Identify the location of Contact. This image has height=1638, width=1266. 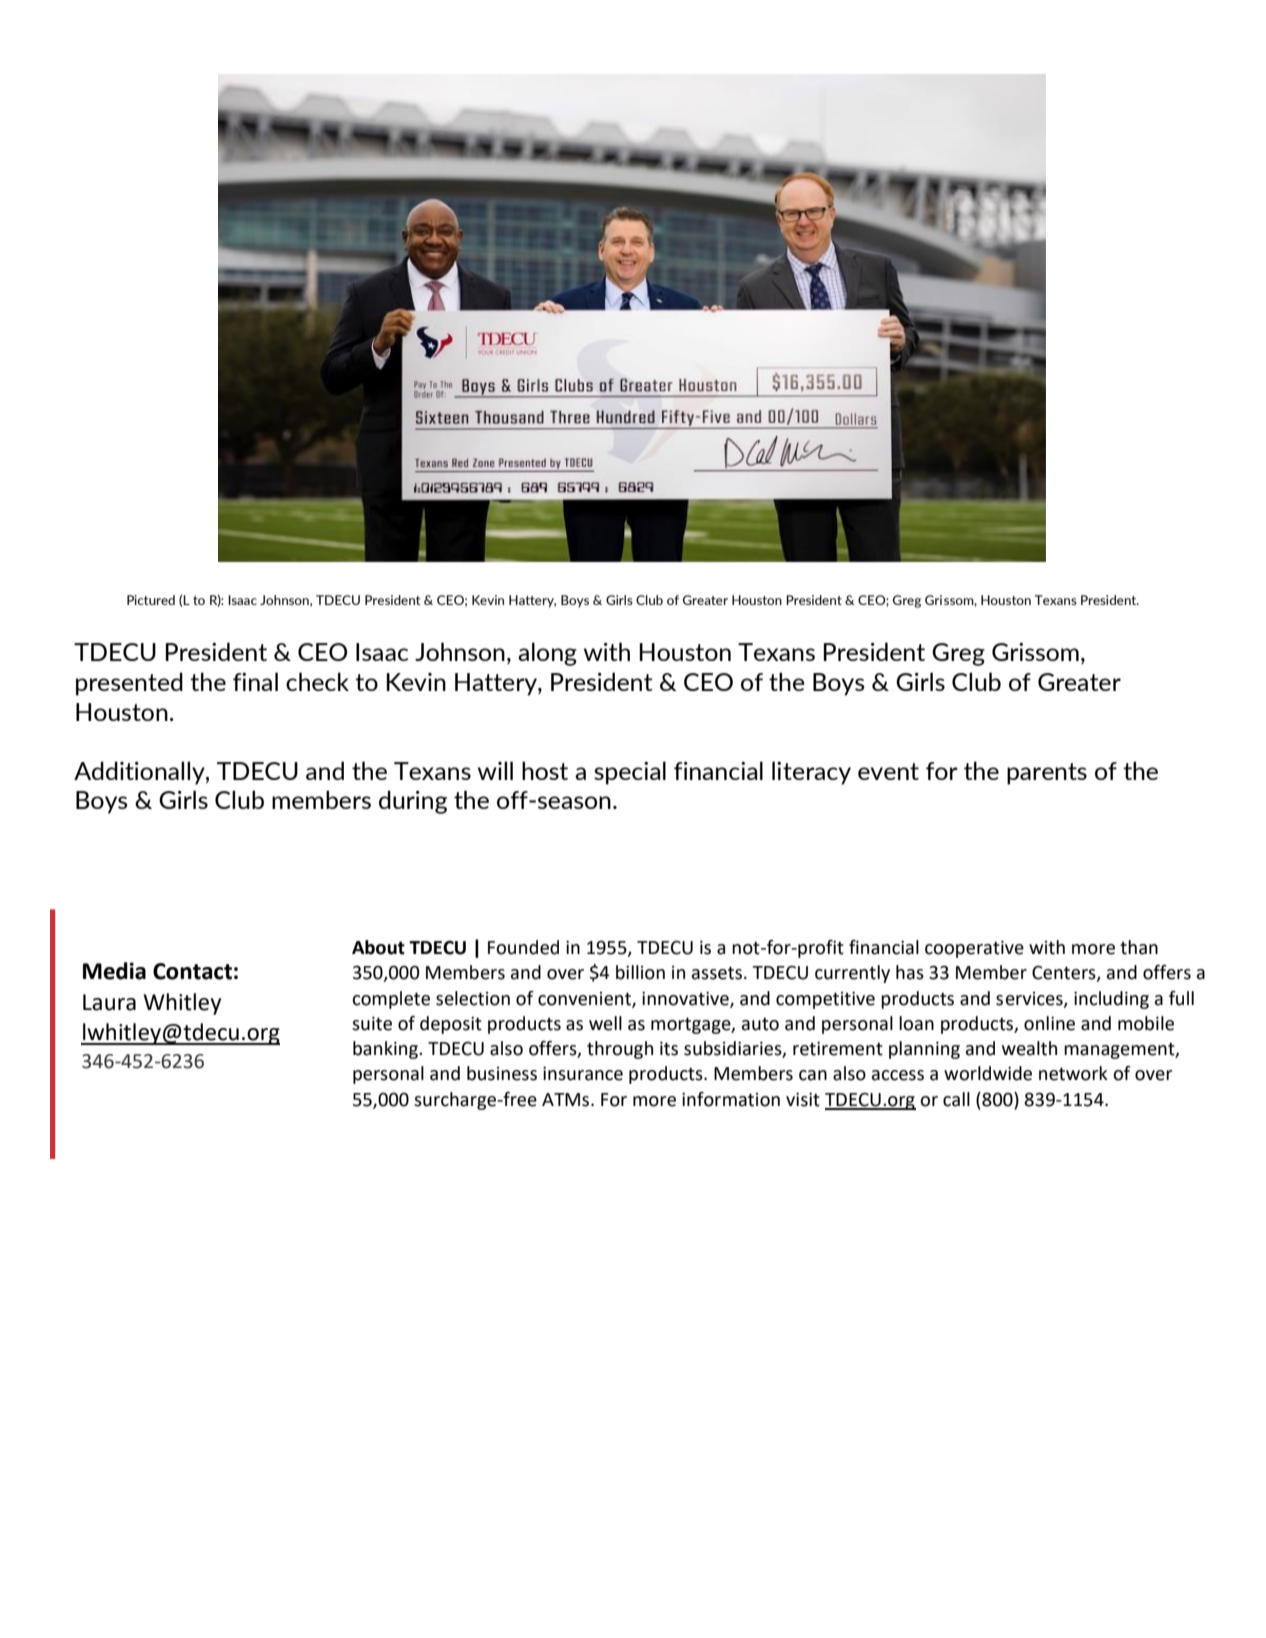
(192, 971).
